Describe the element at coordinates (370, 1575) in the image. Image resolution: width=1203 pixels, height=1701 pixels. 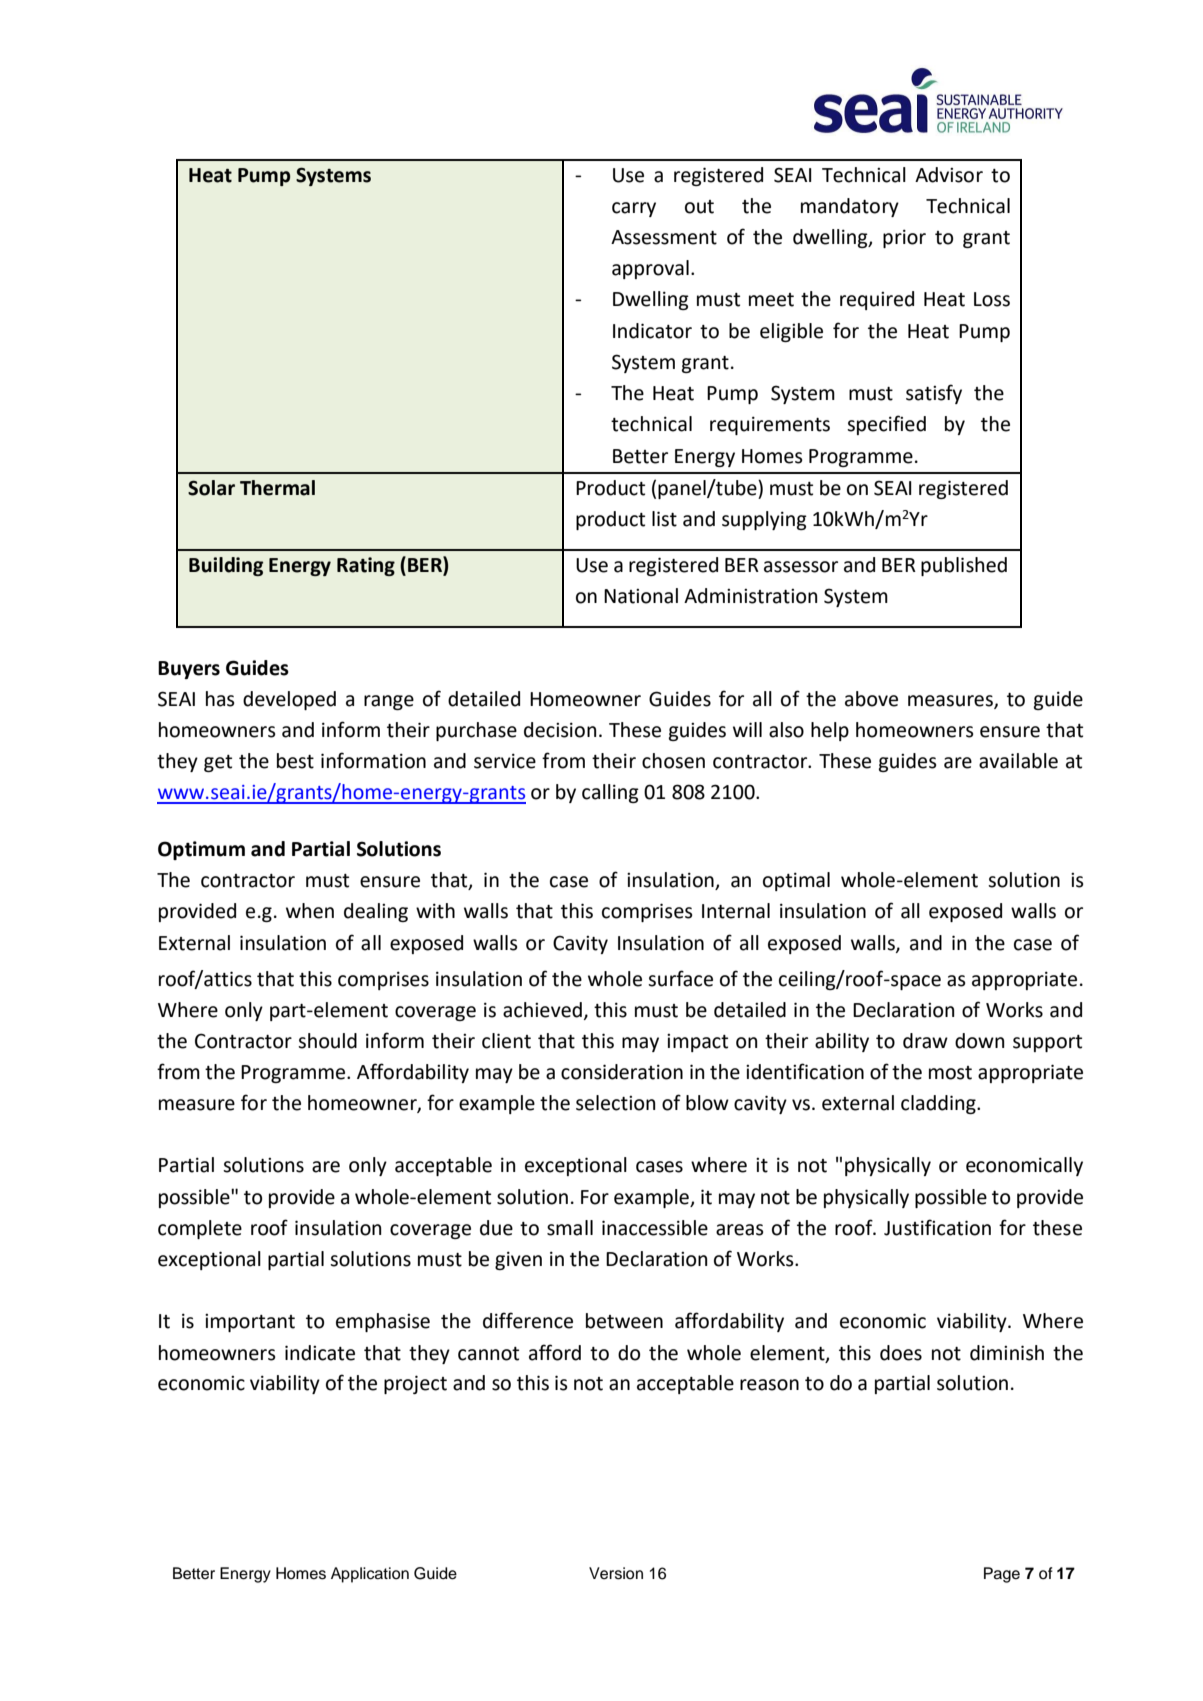
I see `Application` at that location.
